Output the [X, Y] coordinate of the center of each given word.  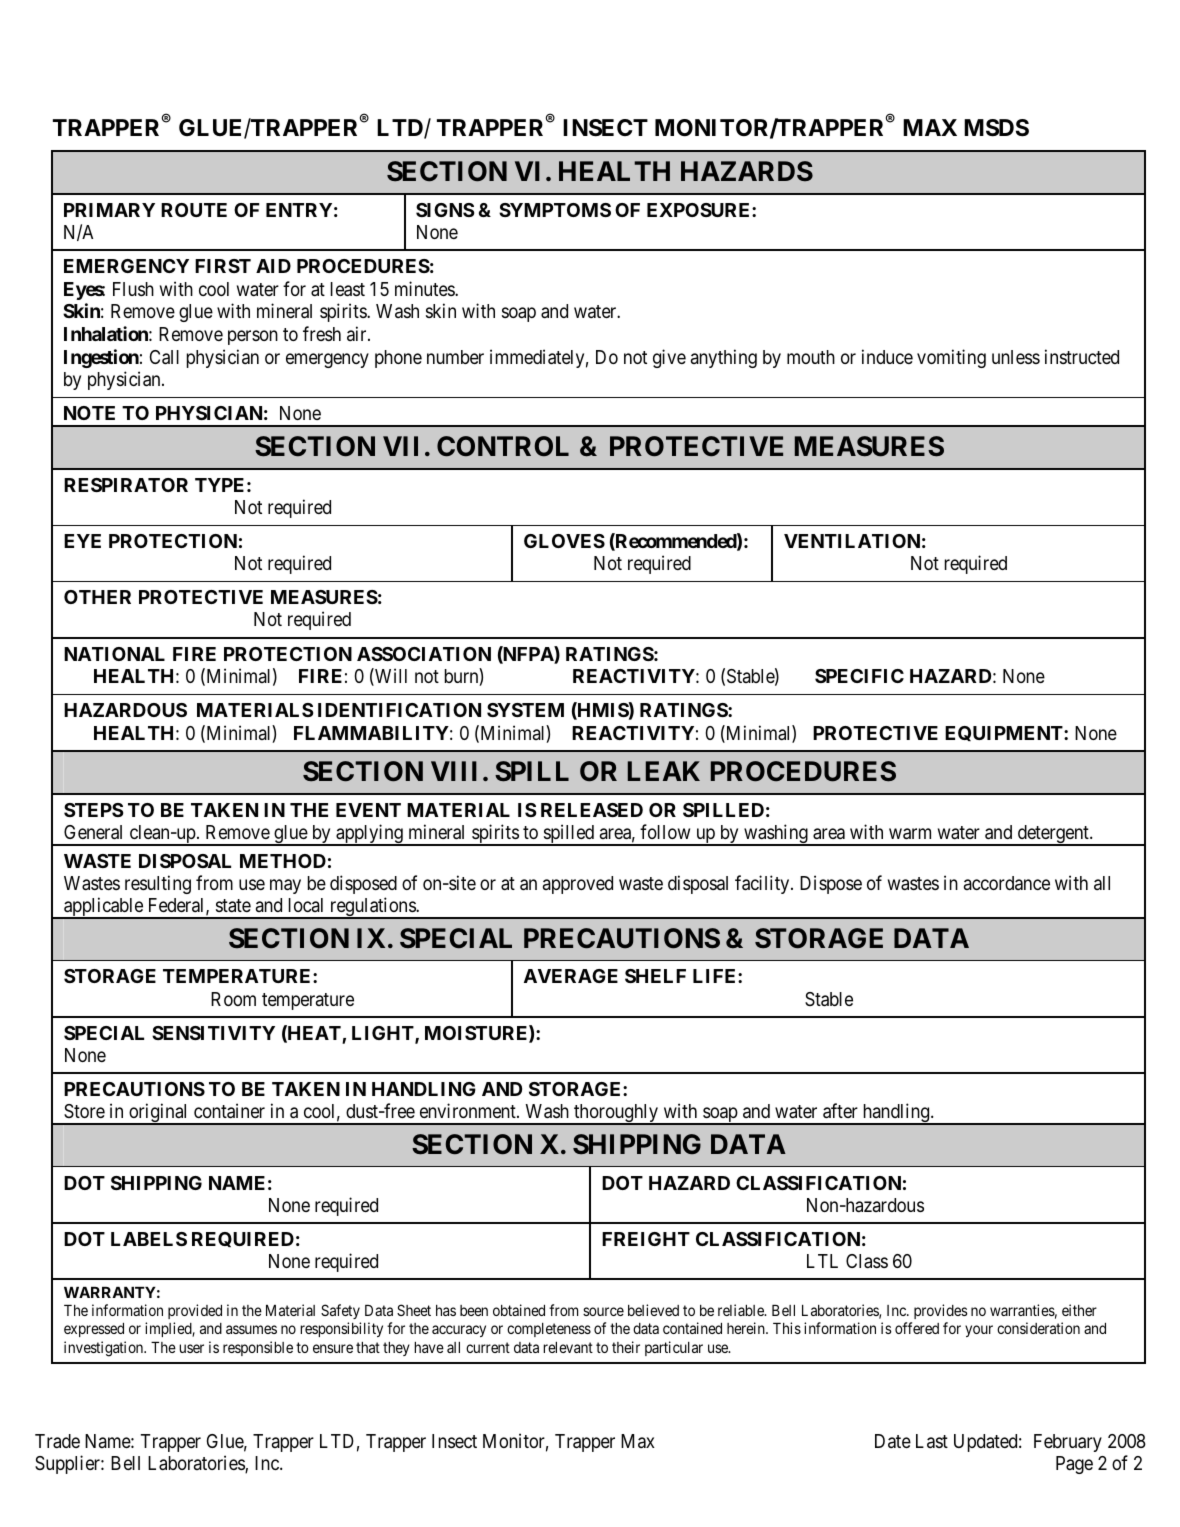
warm [910, 834]
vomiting [951, 358]
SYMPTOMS [555, 210]
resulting [158, 884]
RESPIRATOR [126, 485]
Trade [57, 1441]
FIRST [223, 266]
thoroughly [616, 1114]
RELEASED [592, 810]
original [159, 1114]
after [840, 1111]
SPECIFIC [859, 676]
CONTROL [503, 446]
